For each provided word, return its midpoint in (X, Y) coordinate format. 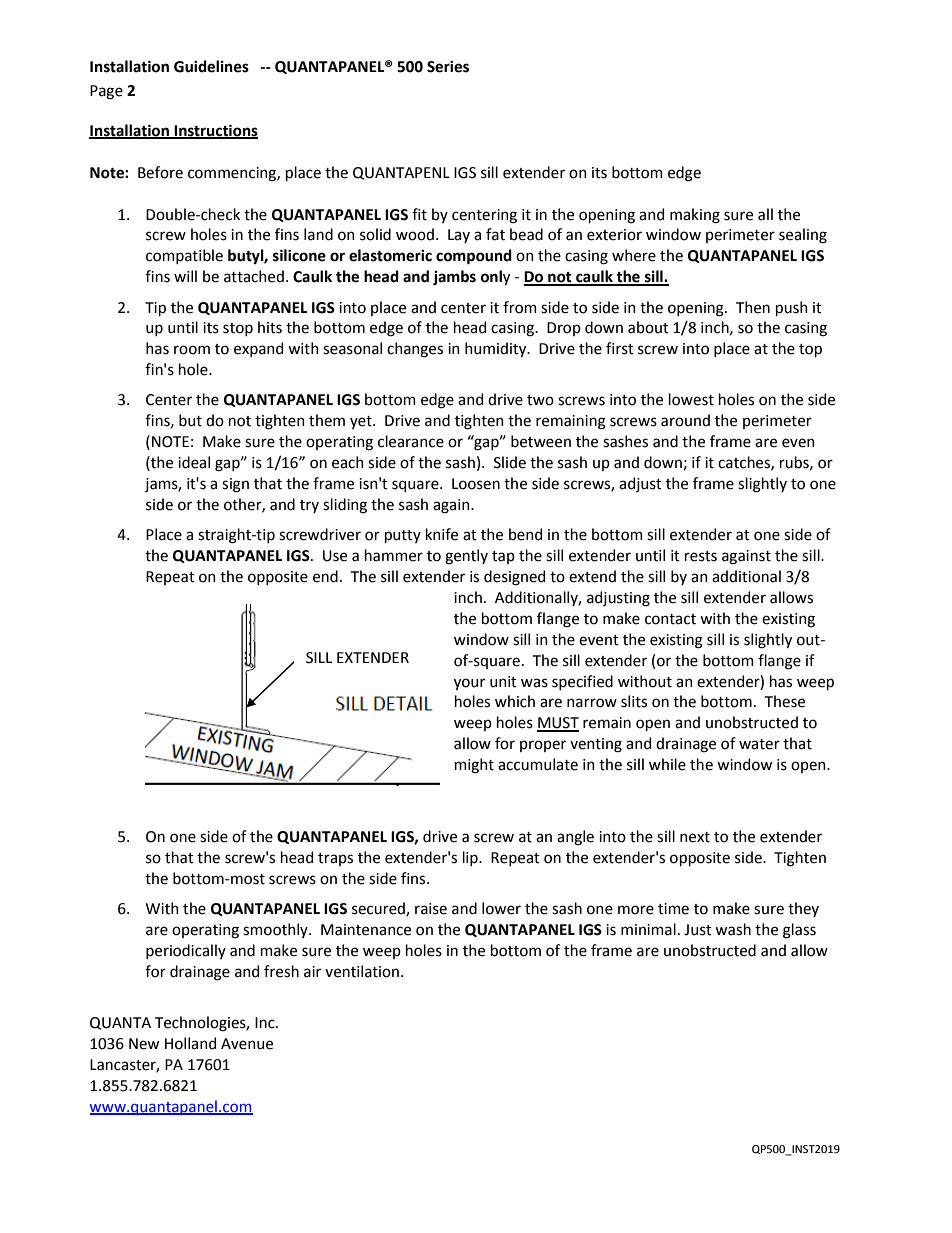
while (667, 764)
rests (701, 556)
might (474, 766)
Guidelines (211, 66)
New (144, 1044)
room (192, 350)
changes (415, 350)
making (695, 216)
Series (448, 67)
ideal (194, 462)
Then (753, 307)
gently (466, 557)
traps (335, 859)
